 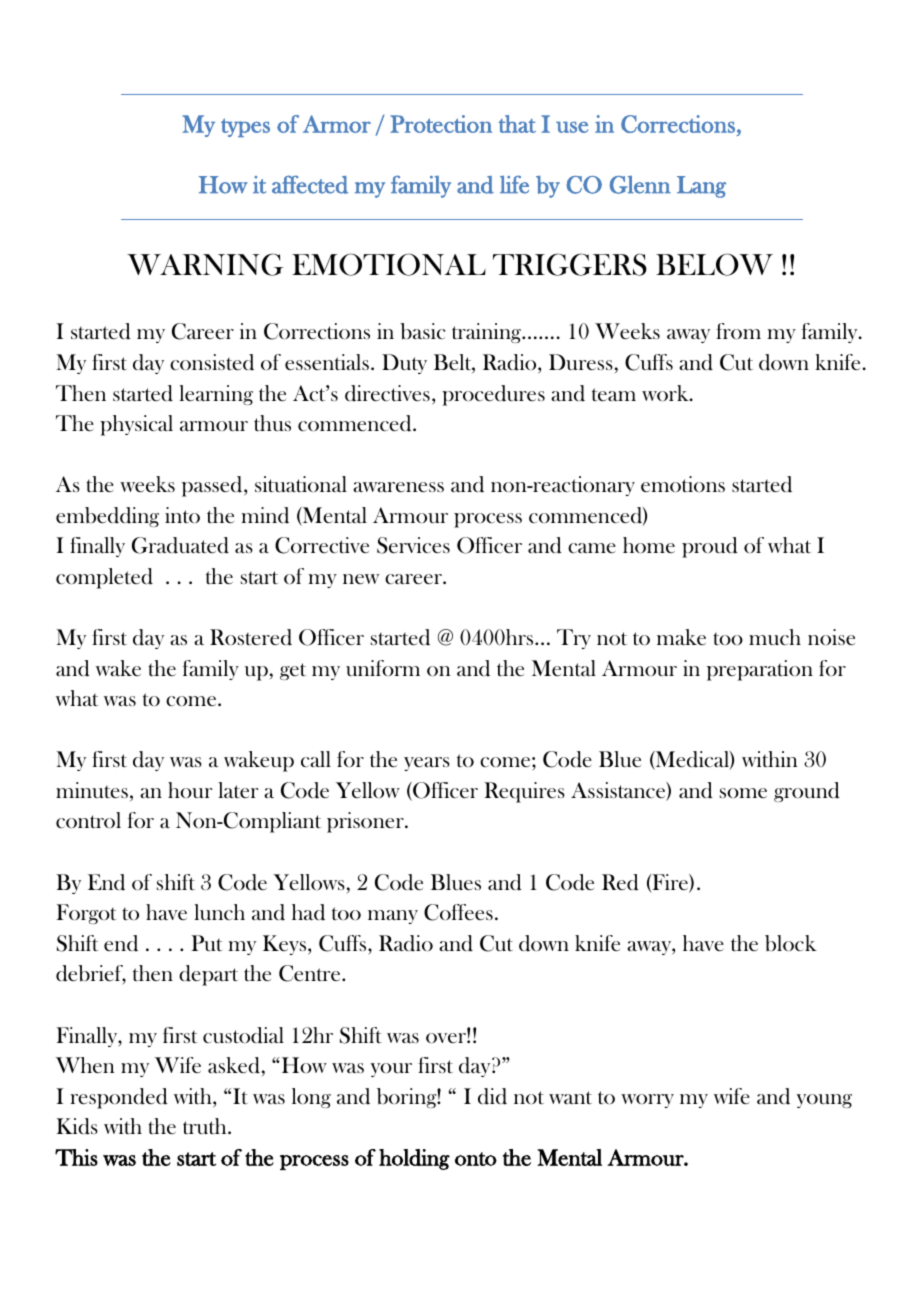 What do you see at coordinates (476, 1159) in the screenshot?
I see `onto` at bounding box center [476, 1159].
